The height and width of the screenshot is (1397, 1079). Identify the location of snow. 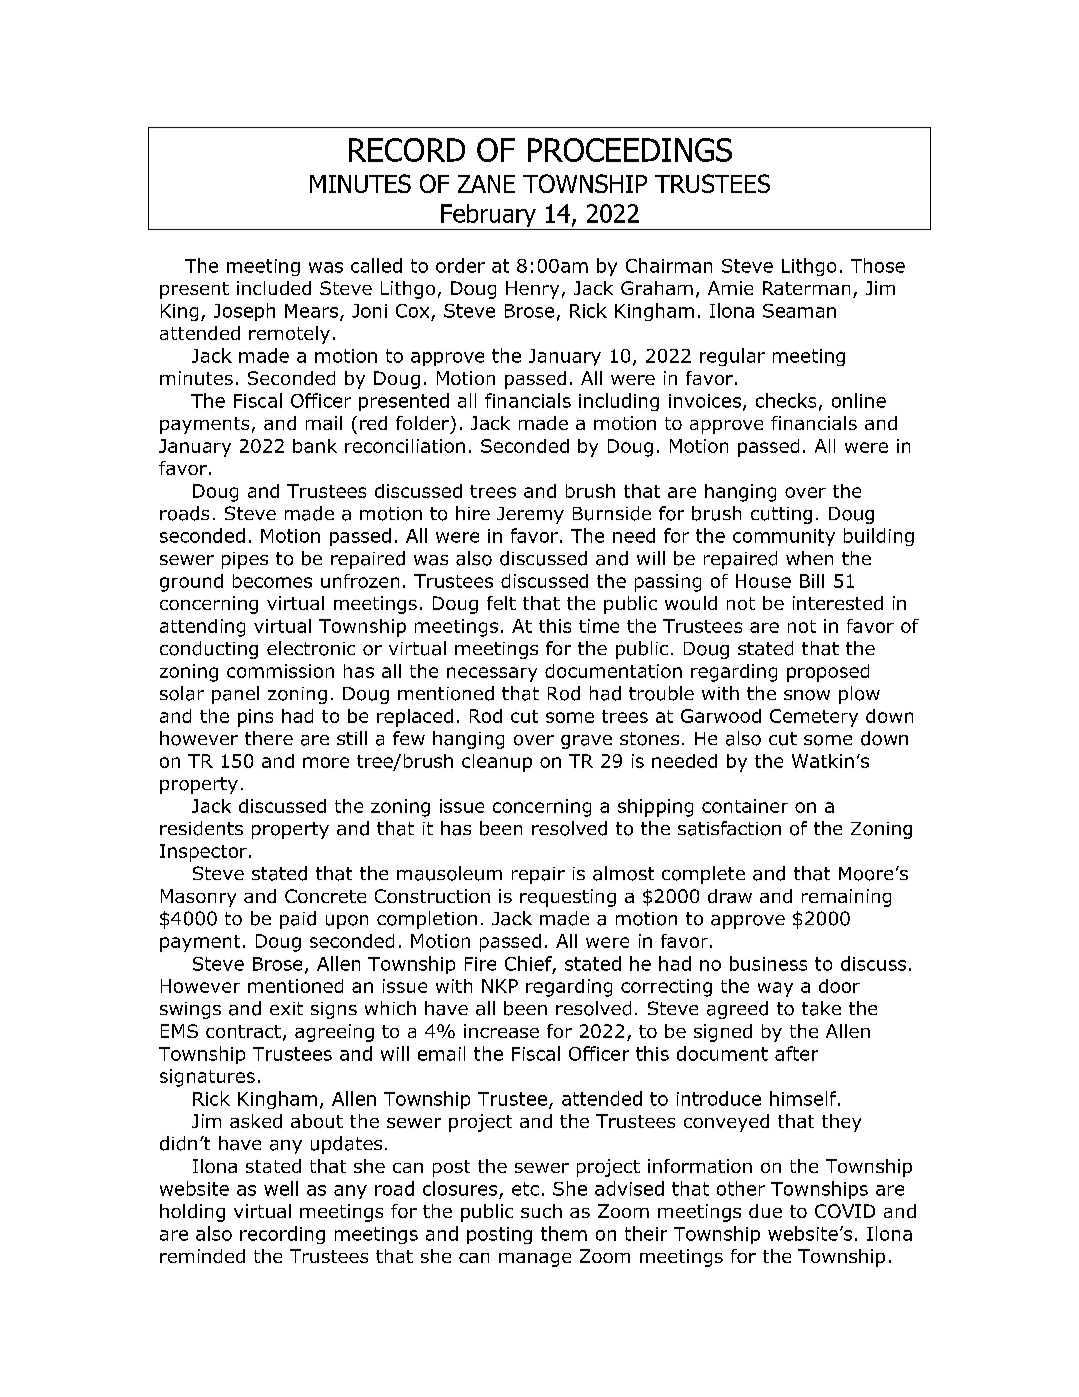
(807, 695).
